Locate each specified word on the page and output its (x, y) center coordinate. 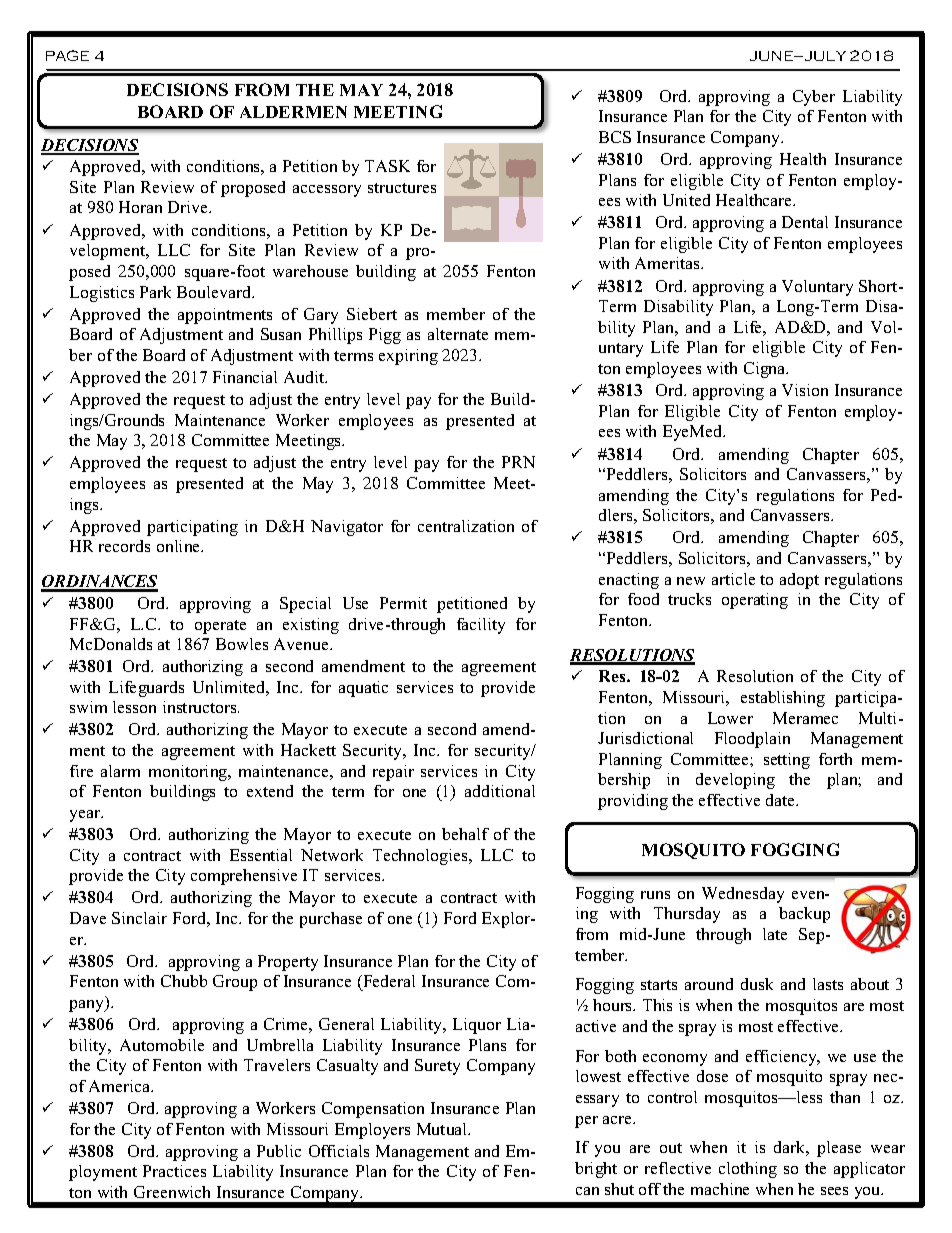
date (782, 800)
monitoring (189, 773)
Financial (245, 377)
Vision (805, 390)
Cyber (814, 98)
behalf (465, 834)
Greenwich (172, 1192)
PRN (518, 462)
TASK (387, 166)
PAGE (67, 55)
